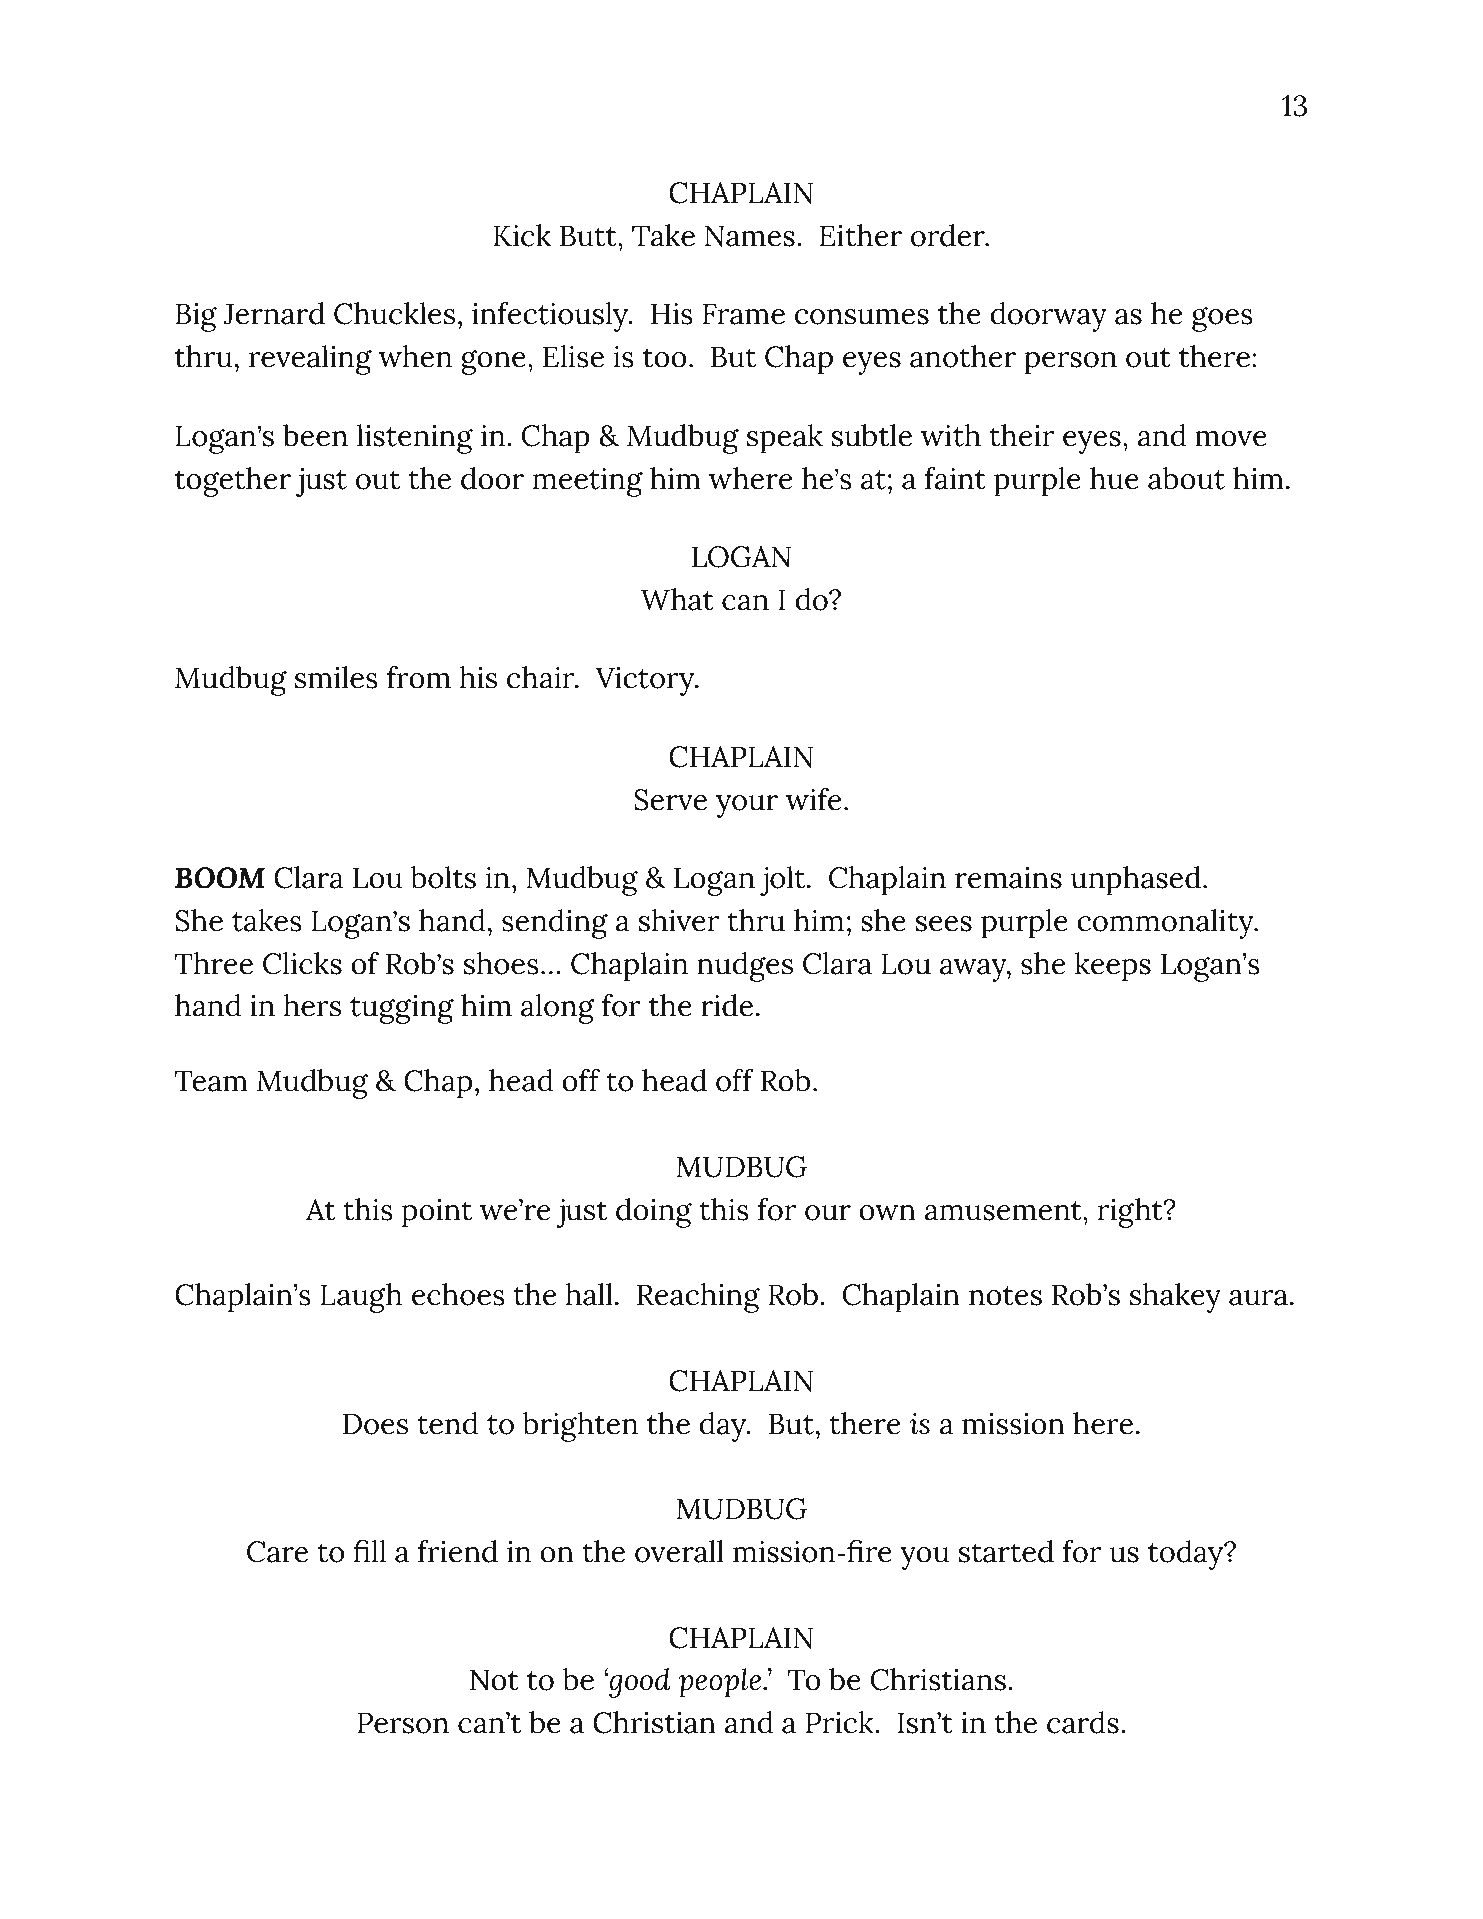 The image size is (1483, 1919). I want to click on Clicks, so click(302, 963).
